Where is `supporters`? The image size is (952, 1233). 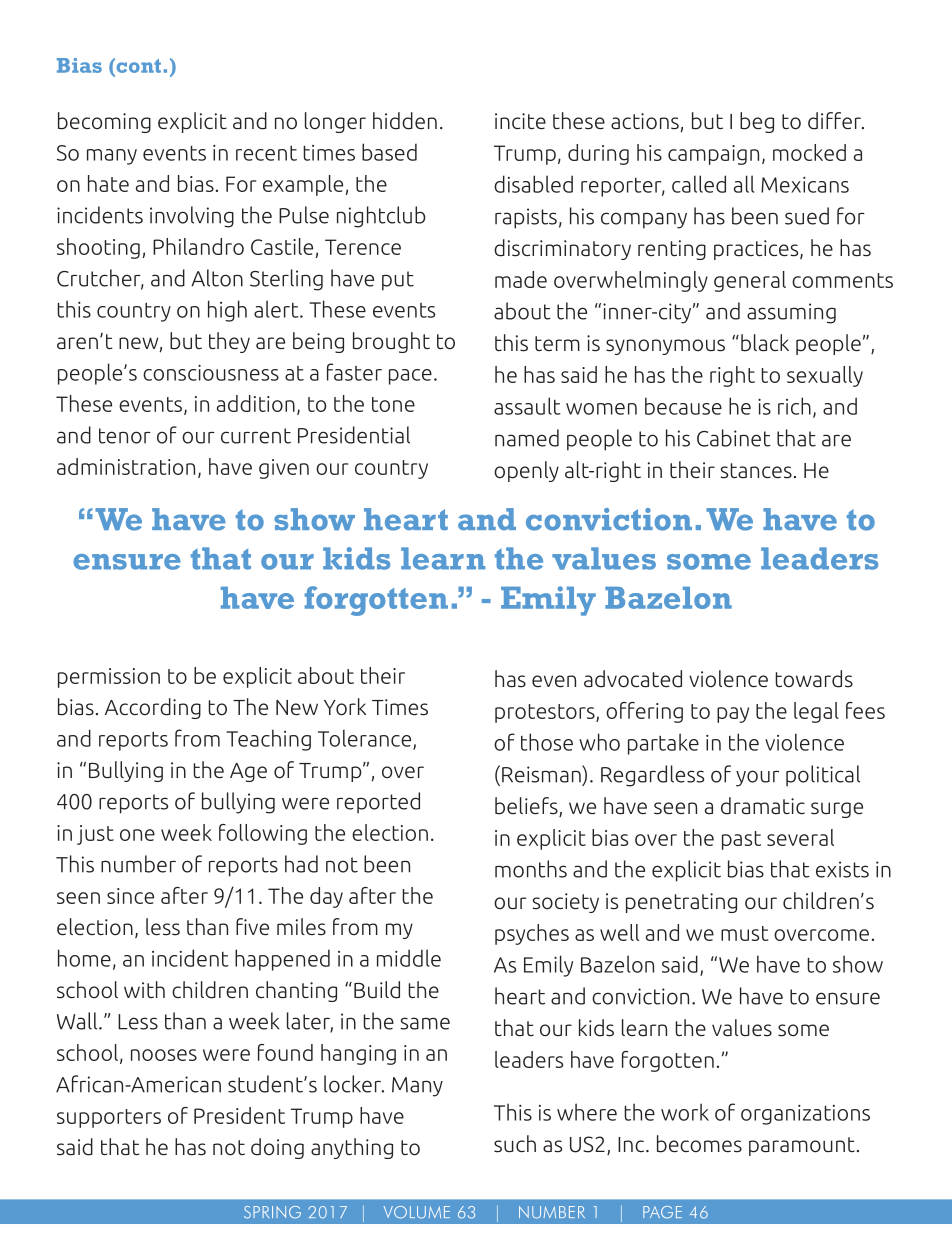 supporters is located at coordinates (109, 1118).
